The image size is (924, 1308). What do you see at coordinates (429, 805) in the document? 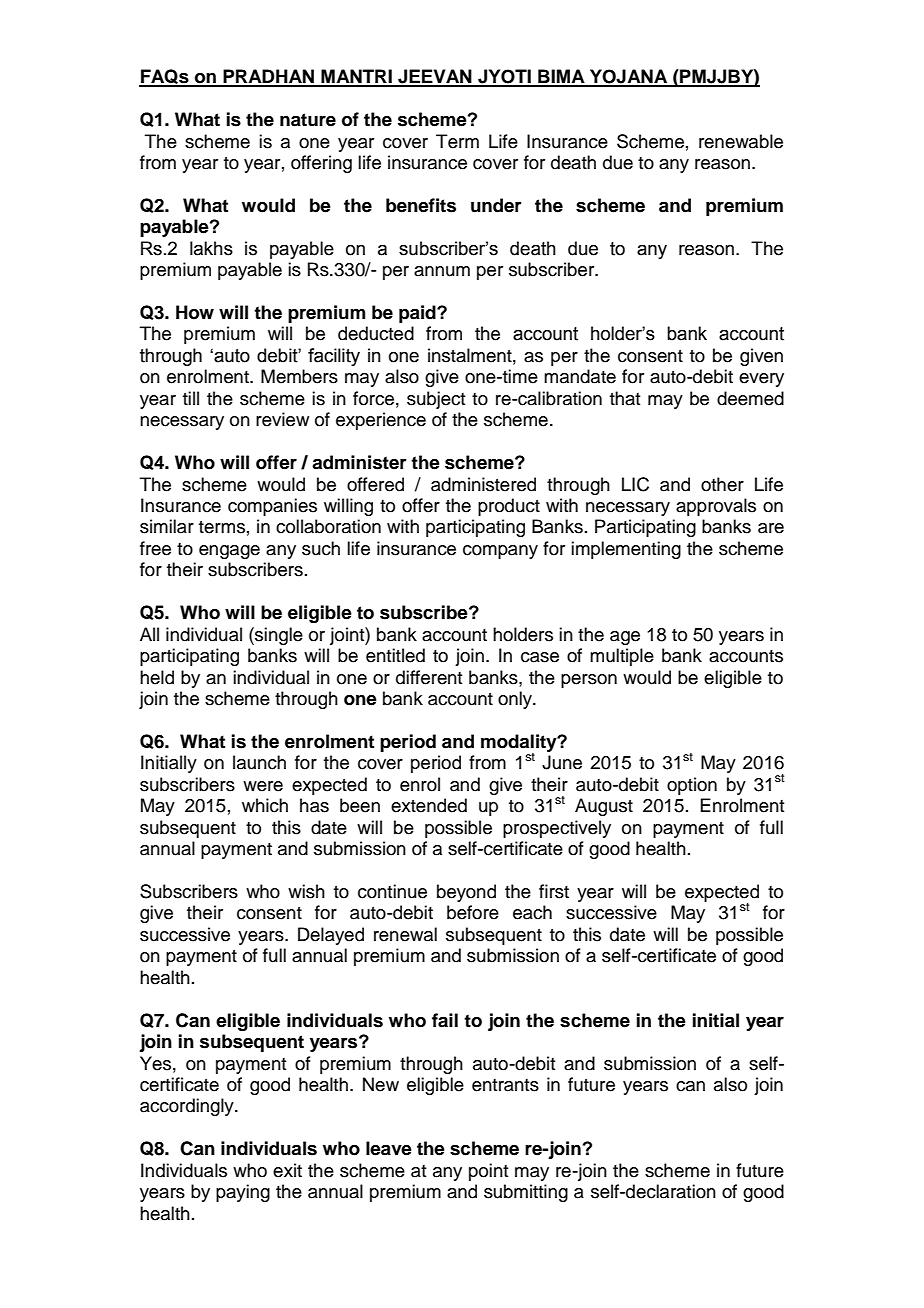
I see `extended` at bounding box center [429, 805].
